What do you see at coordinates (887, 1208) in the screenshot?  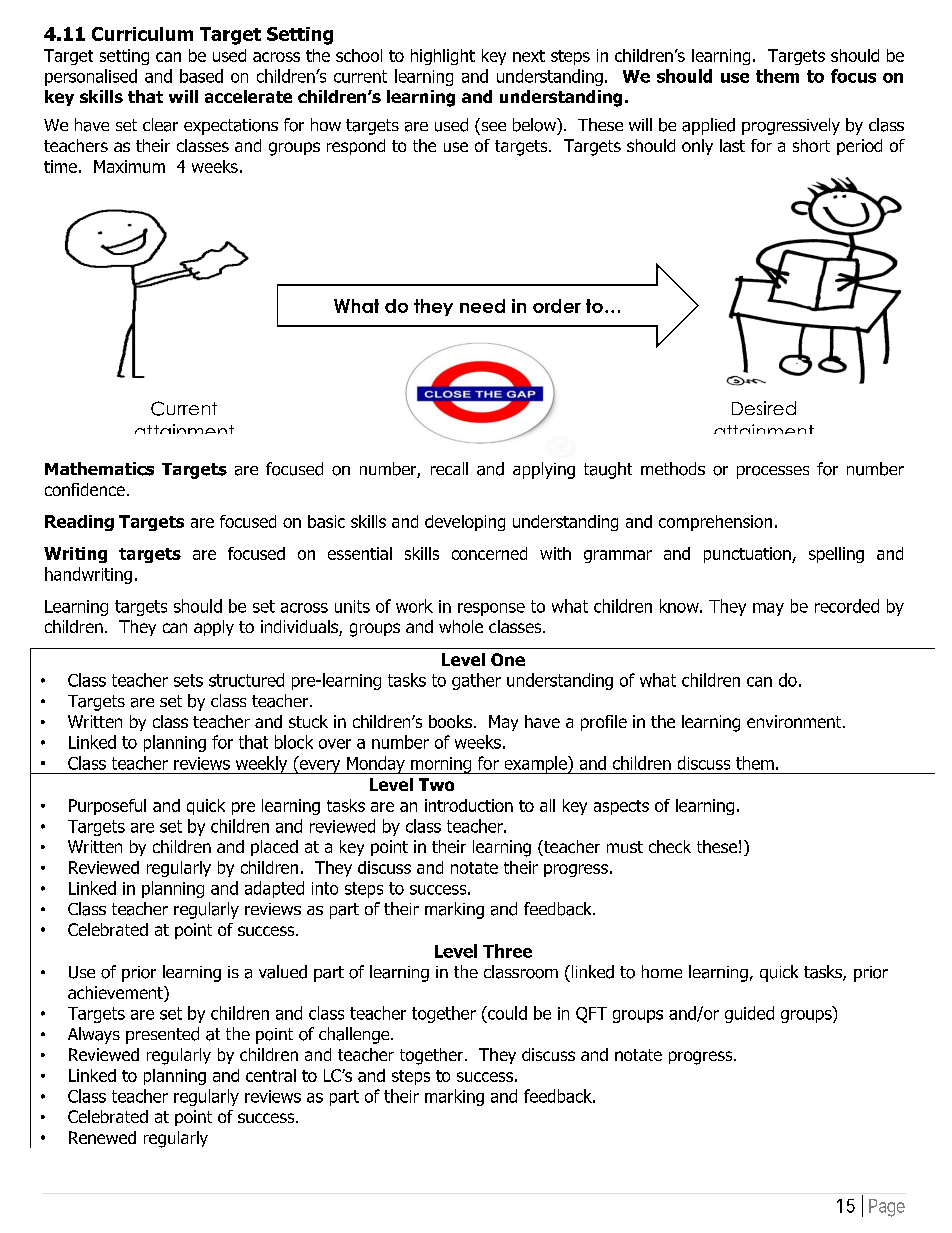 I see `Page` at bounding box center [887, 1208].
